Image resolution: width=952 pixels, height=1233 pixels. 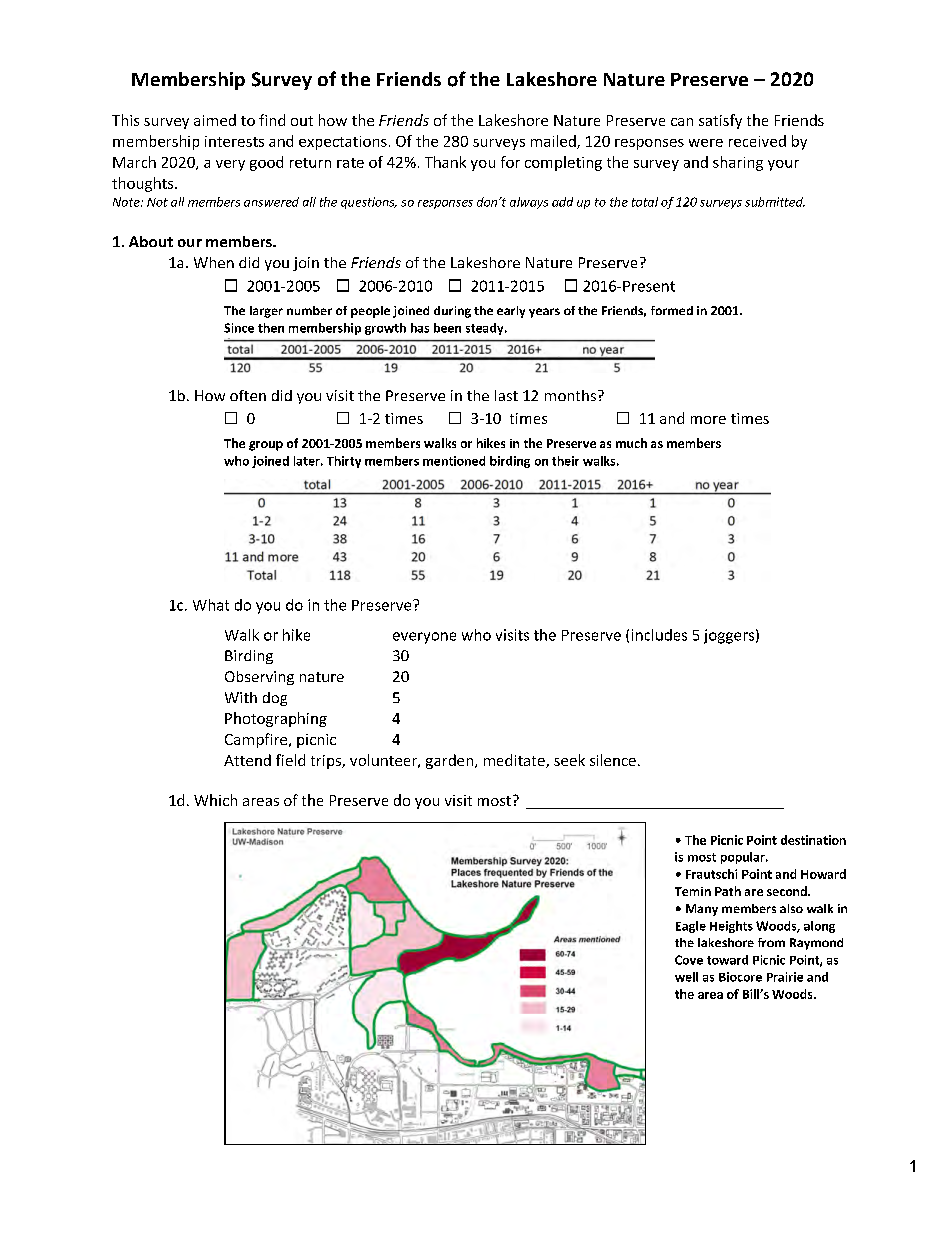 What do you see at coordinates (445, 162) in the image?
I see `Thank` at bounding box center [445, 162].
